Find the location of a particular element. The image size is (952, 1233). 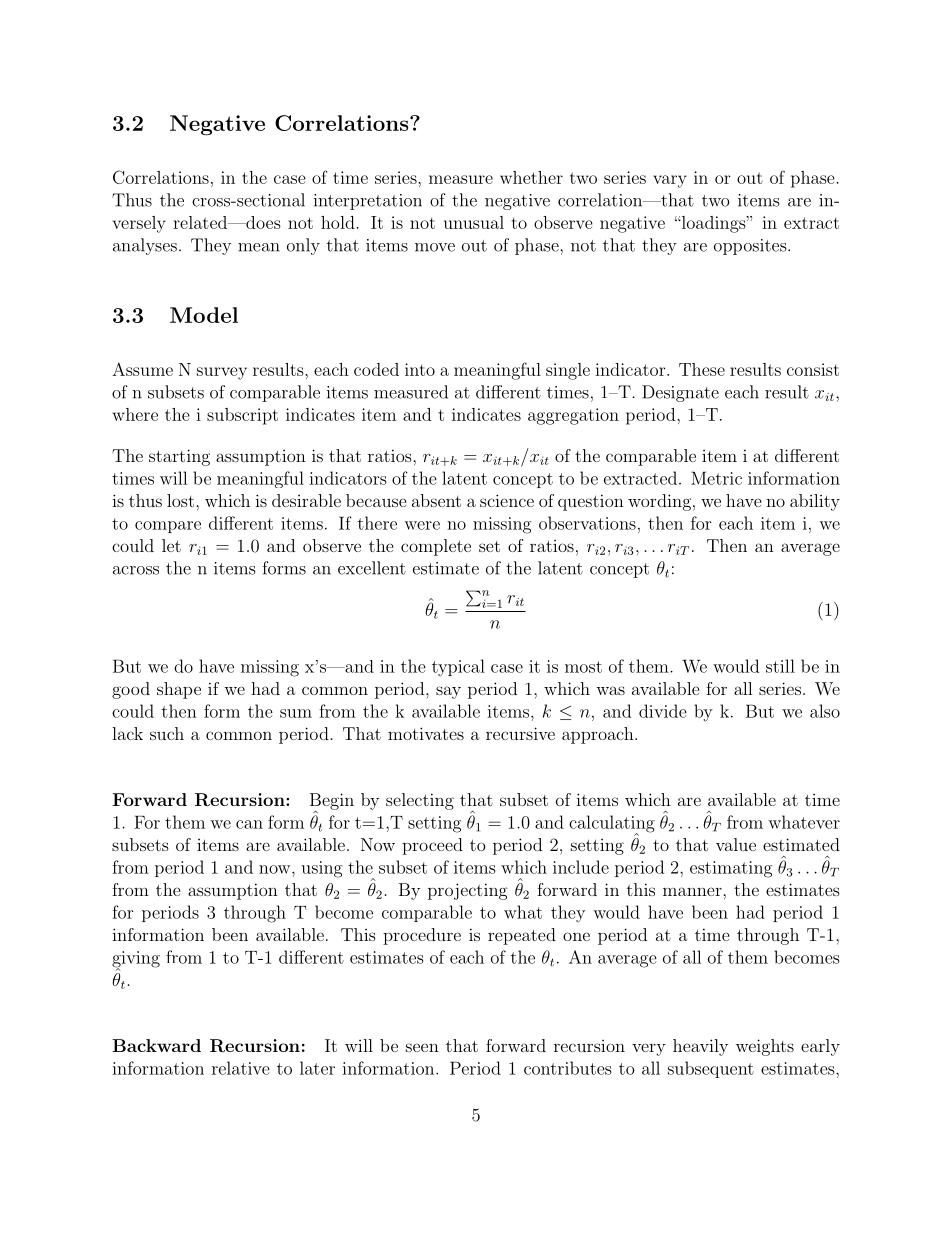

typical is located at coordinates (458, 667).
